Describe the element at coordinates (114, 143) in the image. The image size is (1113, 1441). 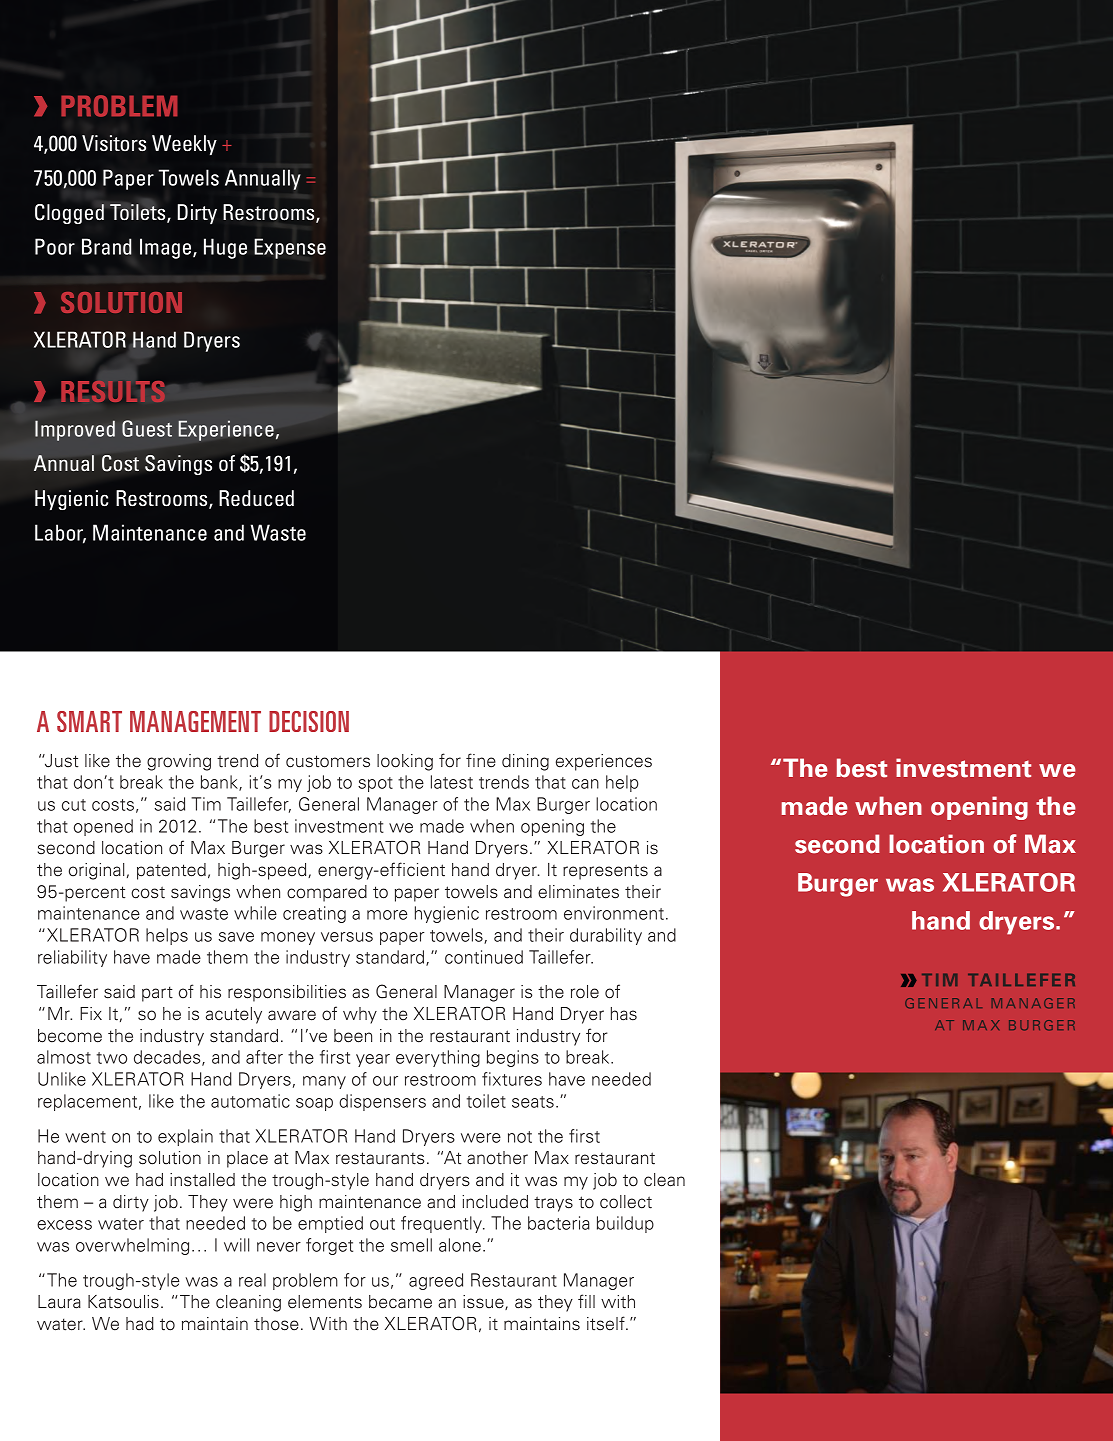
I see `Visitors` at that location.
